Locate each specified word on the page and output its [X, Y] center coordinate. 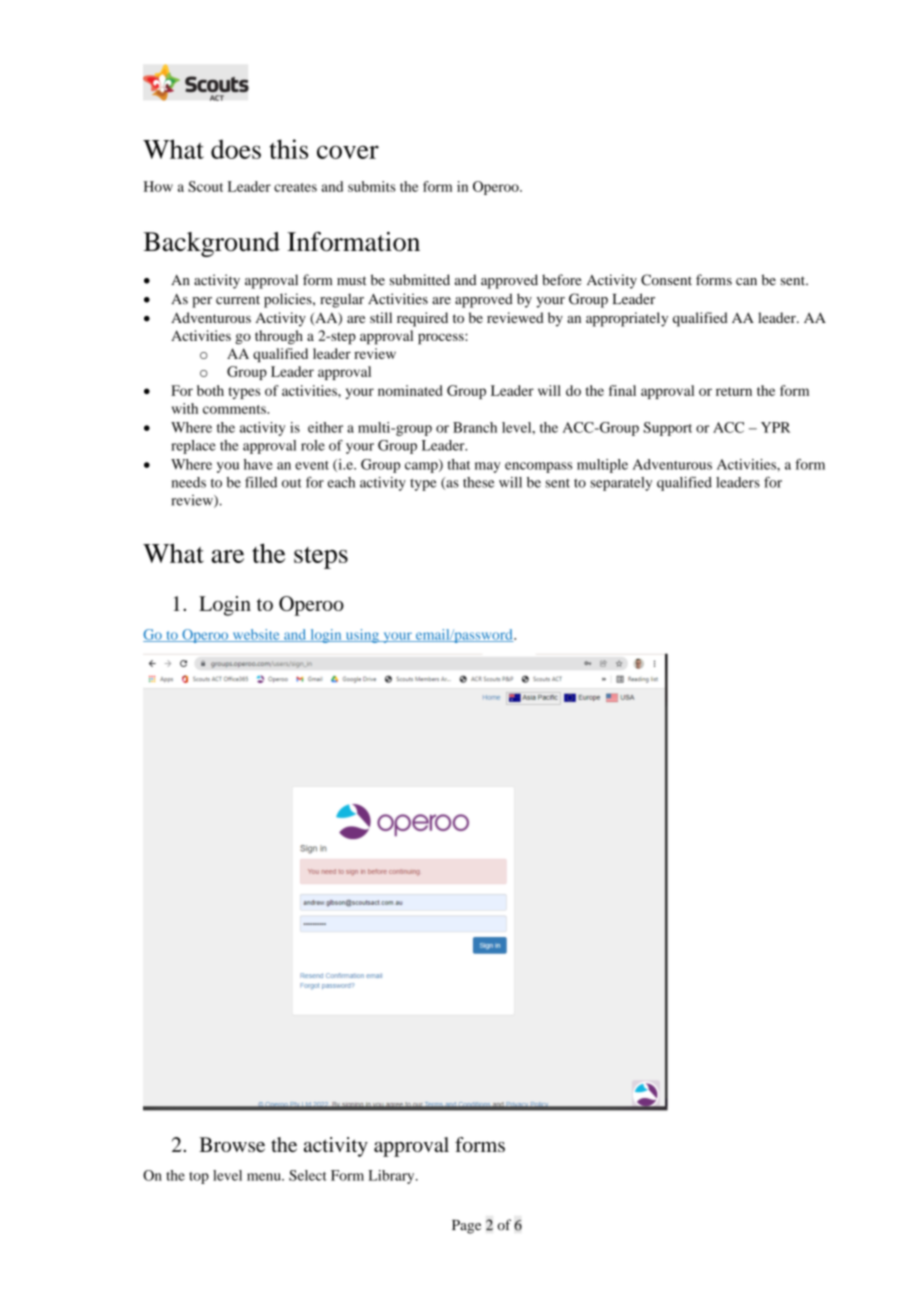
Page [466, 1227]
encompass [538, 467]
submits [372, 186]
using [362, 636]
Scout [205, 186]
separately [621, 484]
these [478, 482]
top [199, 1178]
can [746, 282]
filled [261, 482]
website [256, 635]
